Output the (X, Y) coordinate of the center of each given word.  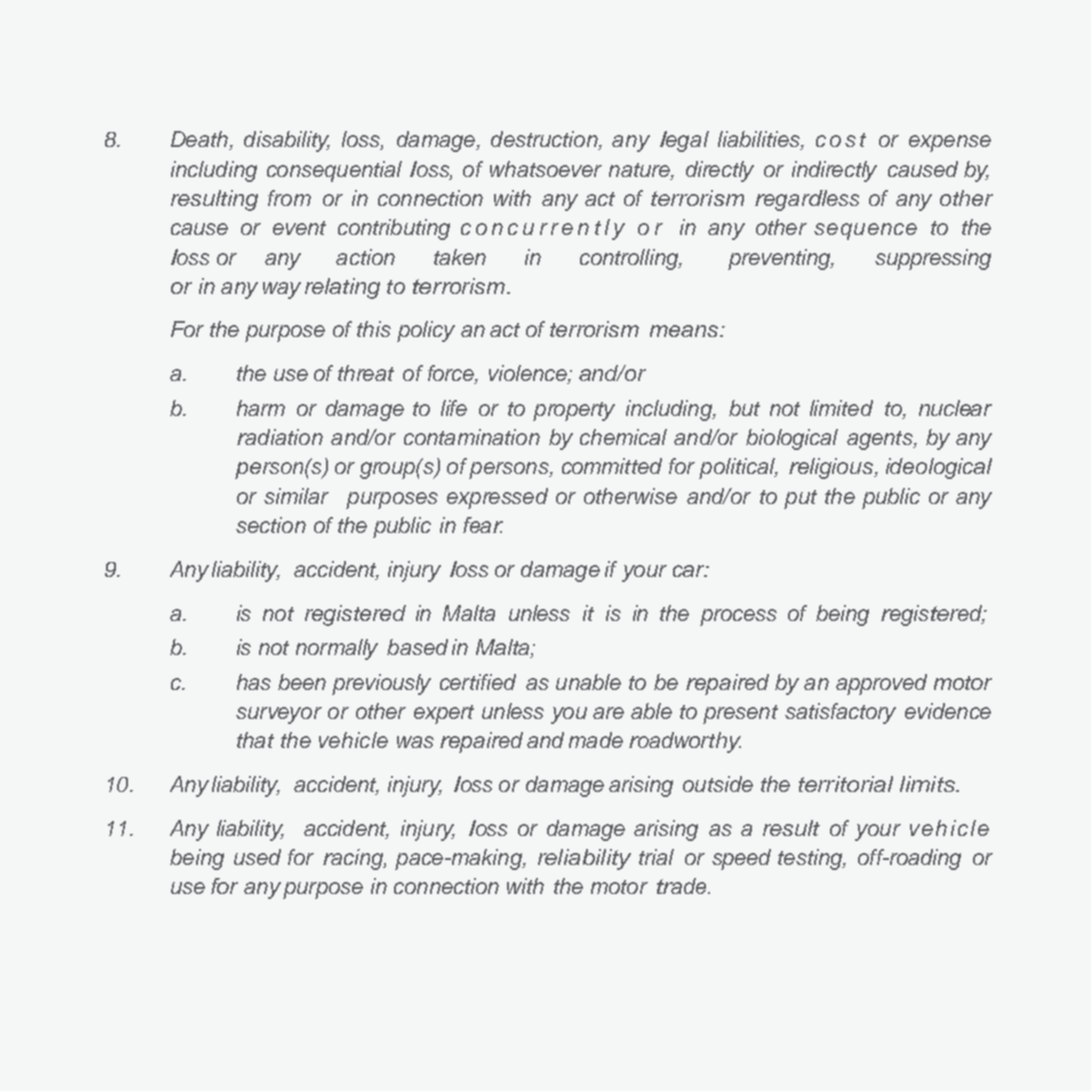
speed (741, 859)
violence (529, 374)
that (255, 740)
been (302, 682)
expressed (497, 498)
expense (950, 143)
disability (287, 141)
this (374, 329)
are (608, 713)
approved (881, 684)
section (271, 525)
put (800, 499)
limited (841, 408)
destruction (545, 140)
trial (656, 857)
